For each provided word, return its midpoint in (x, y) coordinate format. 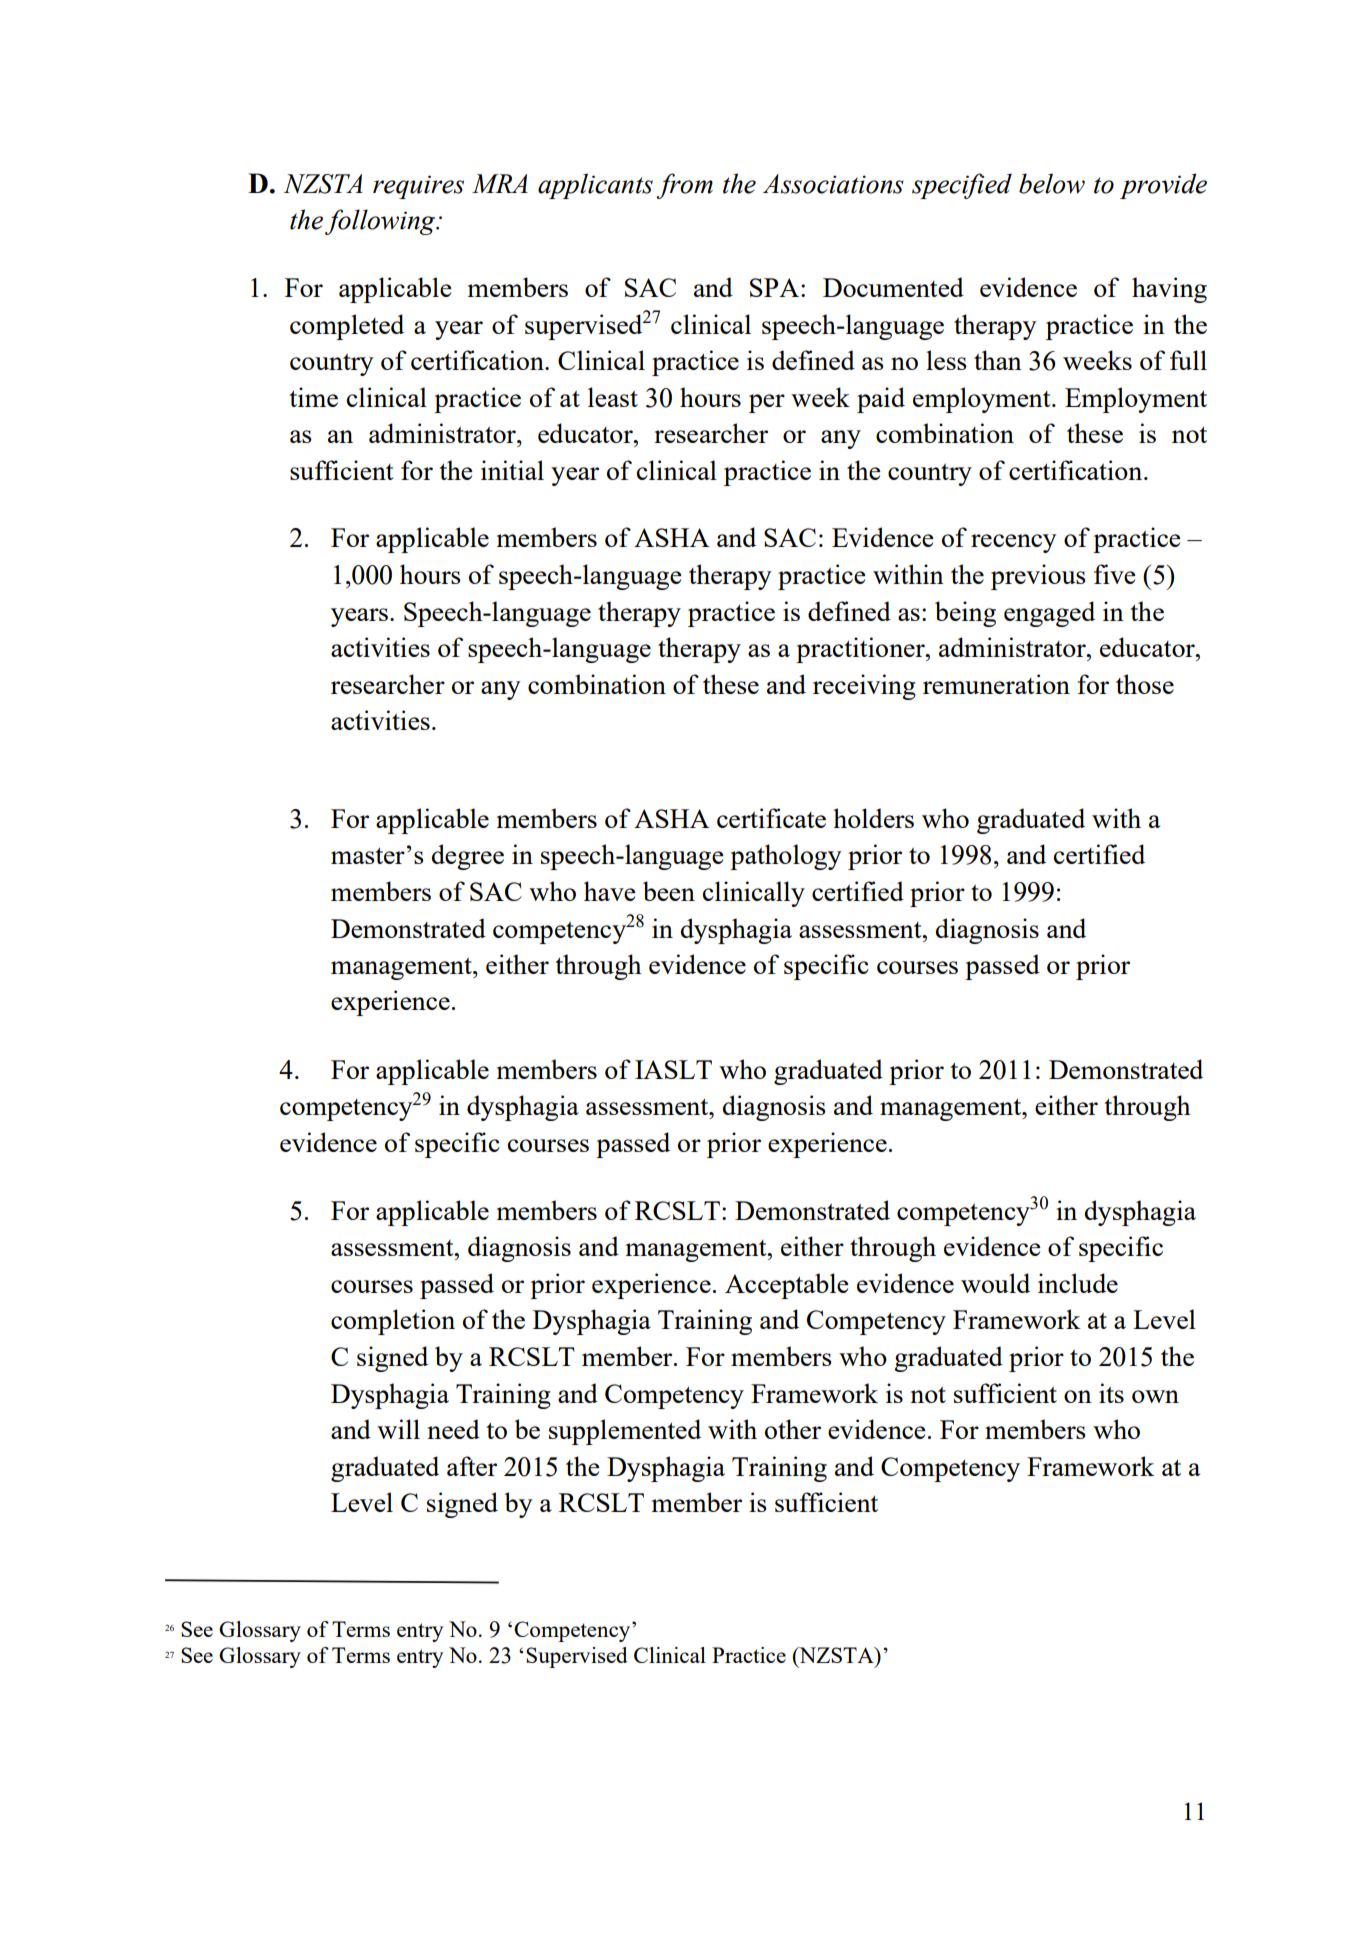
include (1078, 1283)
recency (1013, 543)
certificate (771, 818)
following (381, 222)
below (1052, 183)
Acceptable (787, 1286)
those (1145, 684)
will (398, 1429)
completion (393, 1322)
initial (512, 470)
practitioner (861, 650)
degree (468, 857)
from (684, 186)
